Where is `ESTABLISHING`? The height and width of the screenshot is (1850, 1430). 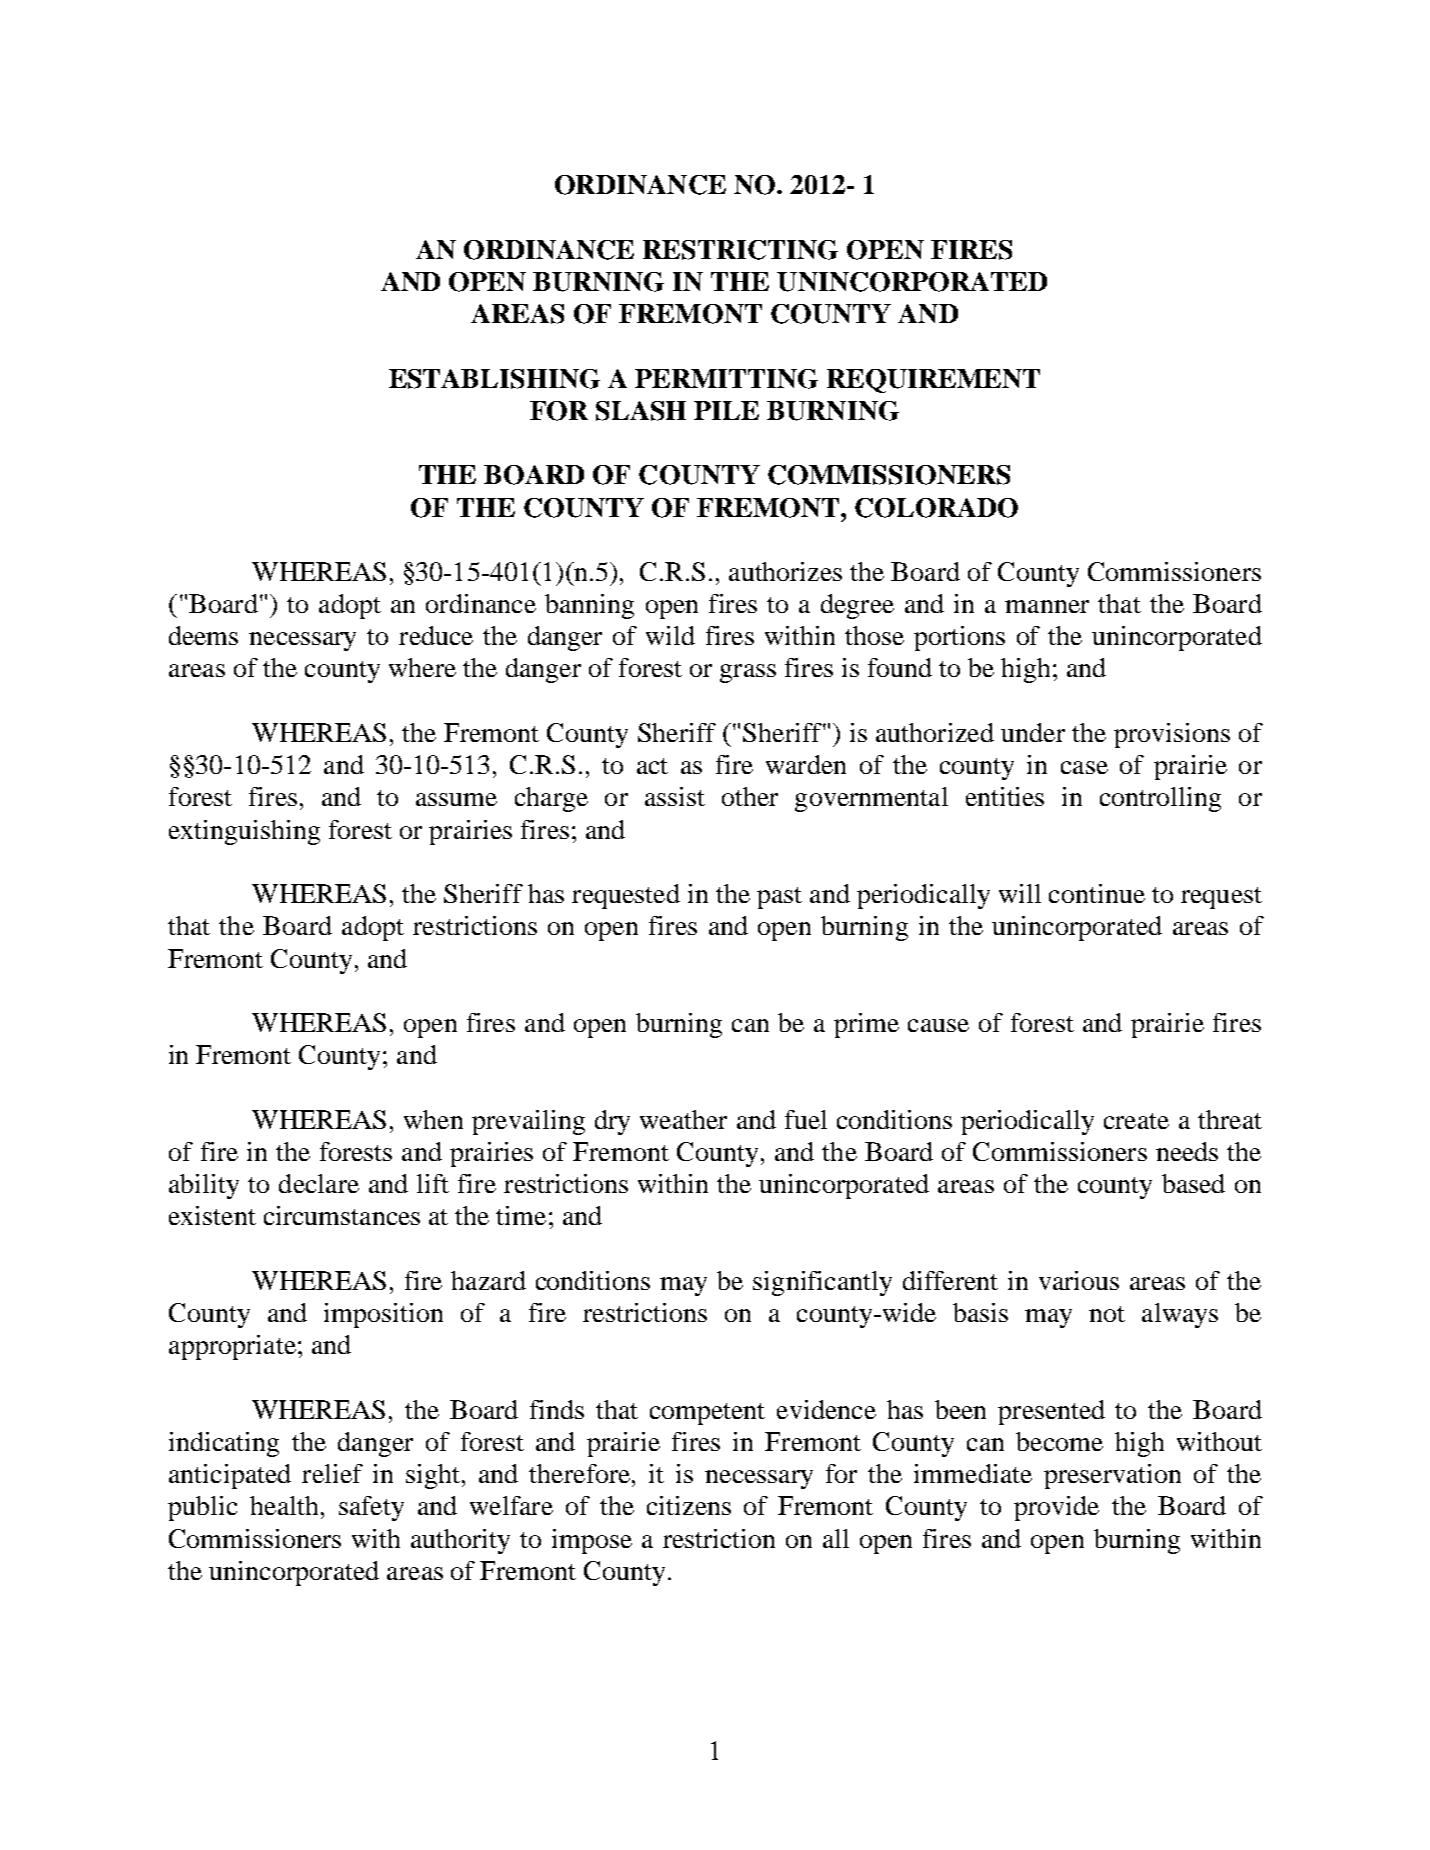
ESTABLISHING is located at coordinates (494, 379).
